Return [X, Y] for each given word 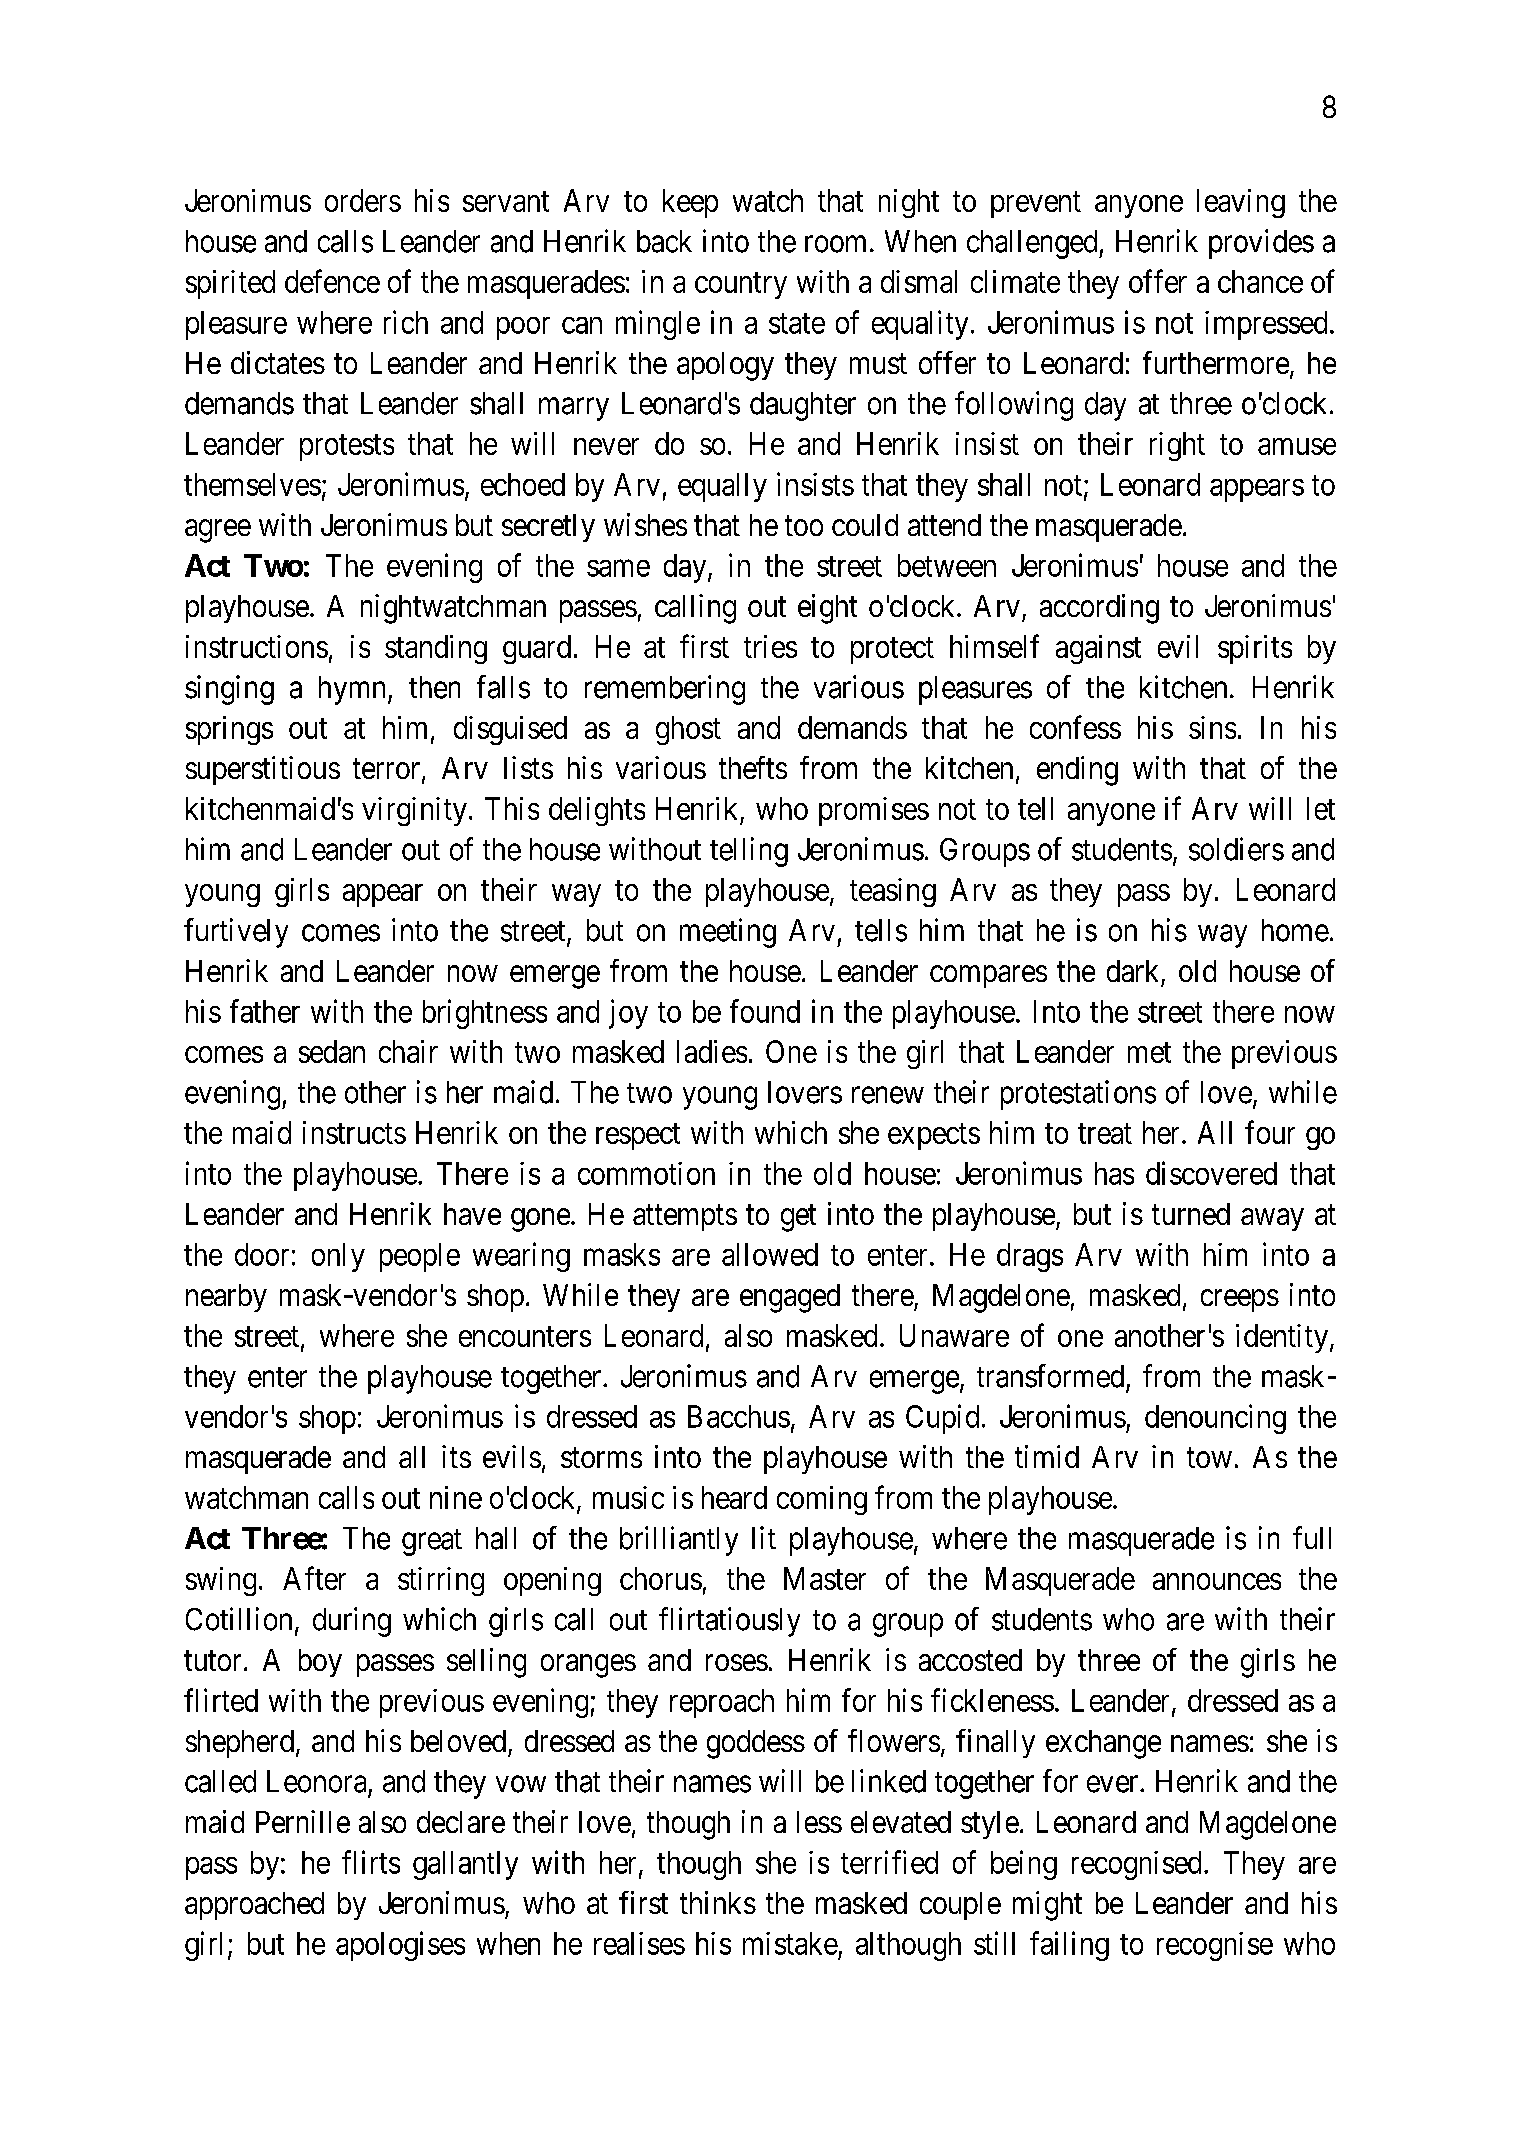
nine [456, 1497]
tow [1209, 1458]
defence [332, 281]
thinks [718, 1902]
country [741, 285]
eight [827, 609]
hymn [354, 690]
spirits [1255, 649]
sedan [332, 1051]
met [1149, 1053]
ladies [712, 1051]
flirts [371, 1862]
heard [734, 1497]
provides [1261, 244]
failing [1069, 1946]
